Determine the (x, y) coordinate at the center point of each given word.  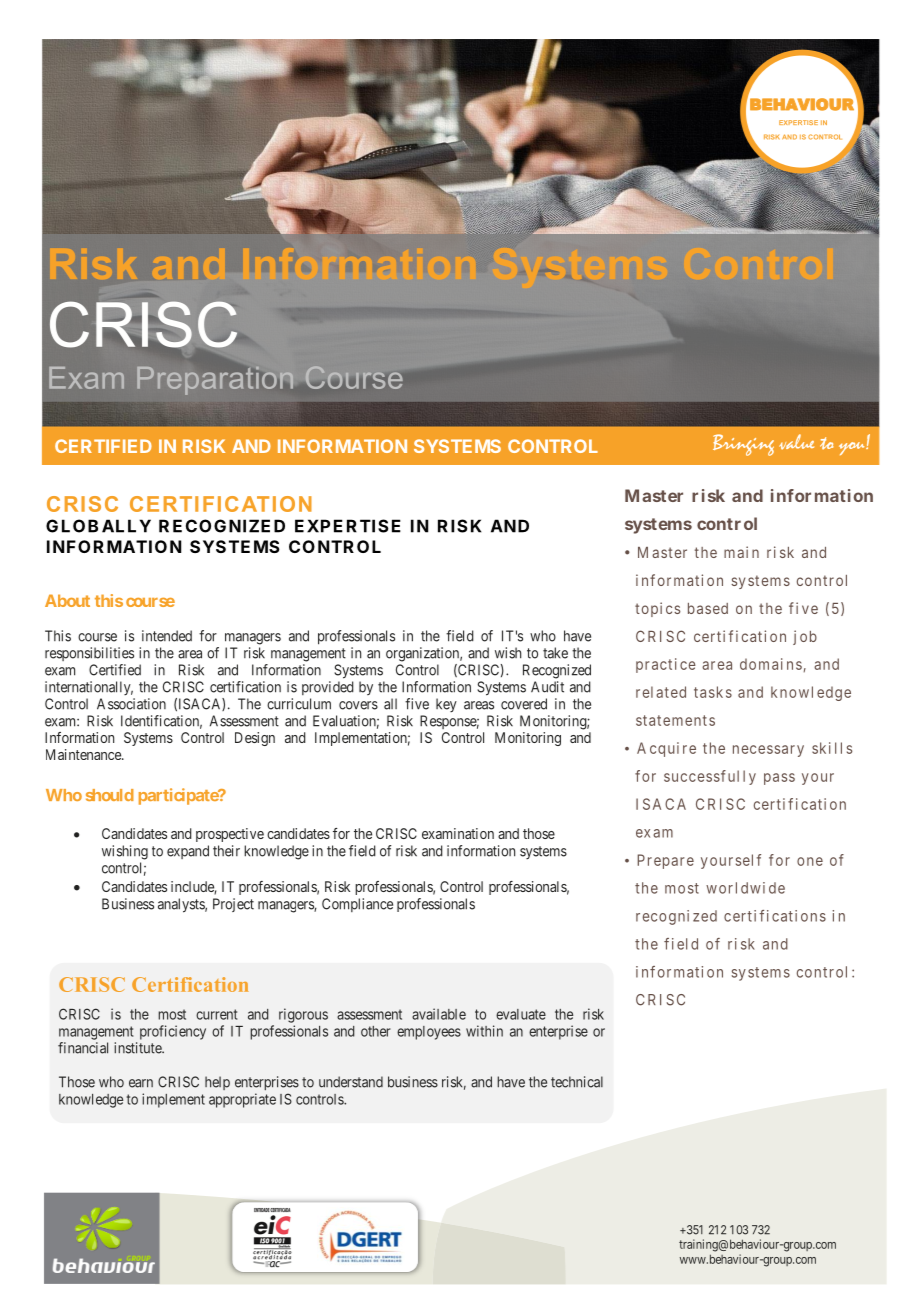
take (555, 653)
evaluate (521, 1014)
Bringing (743, 445)
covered (524, 704)
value (796, 442)
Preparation (215, 381)
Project (233, 905)
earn (141, 1083)
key (446, 705)
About (67, 600)
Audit (547, 687)
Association (131, 704)
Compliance (357, 905)
